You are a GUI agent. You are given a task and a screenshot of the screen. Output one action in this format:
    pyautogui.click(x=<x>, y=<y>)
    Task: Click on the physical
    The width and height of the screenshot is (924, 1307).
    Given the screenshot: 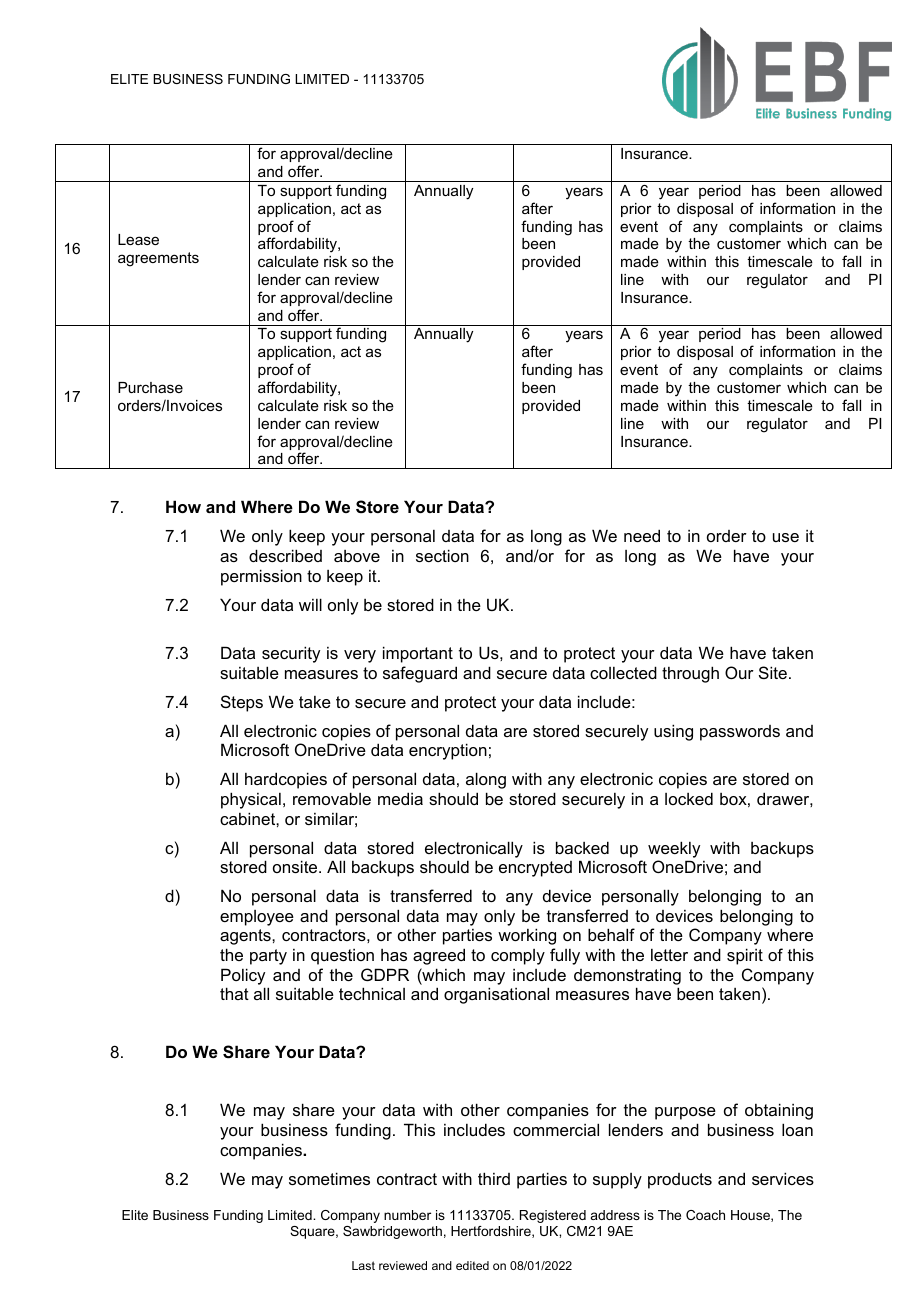 What is the action you would take?
    pyautogui.click(x=251, y=800)
